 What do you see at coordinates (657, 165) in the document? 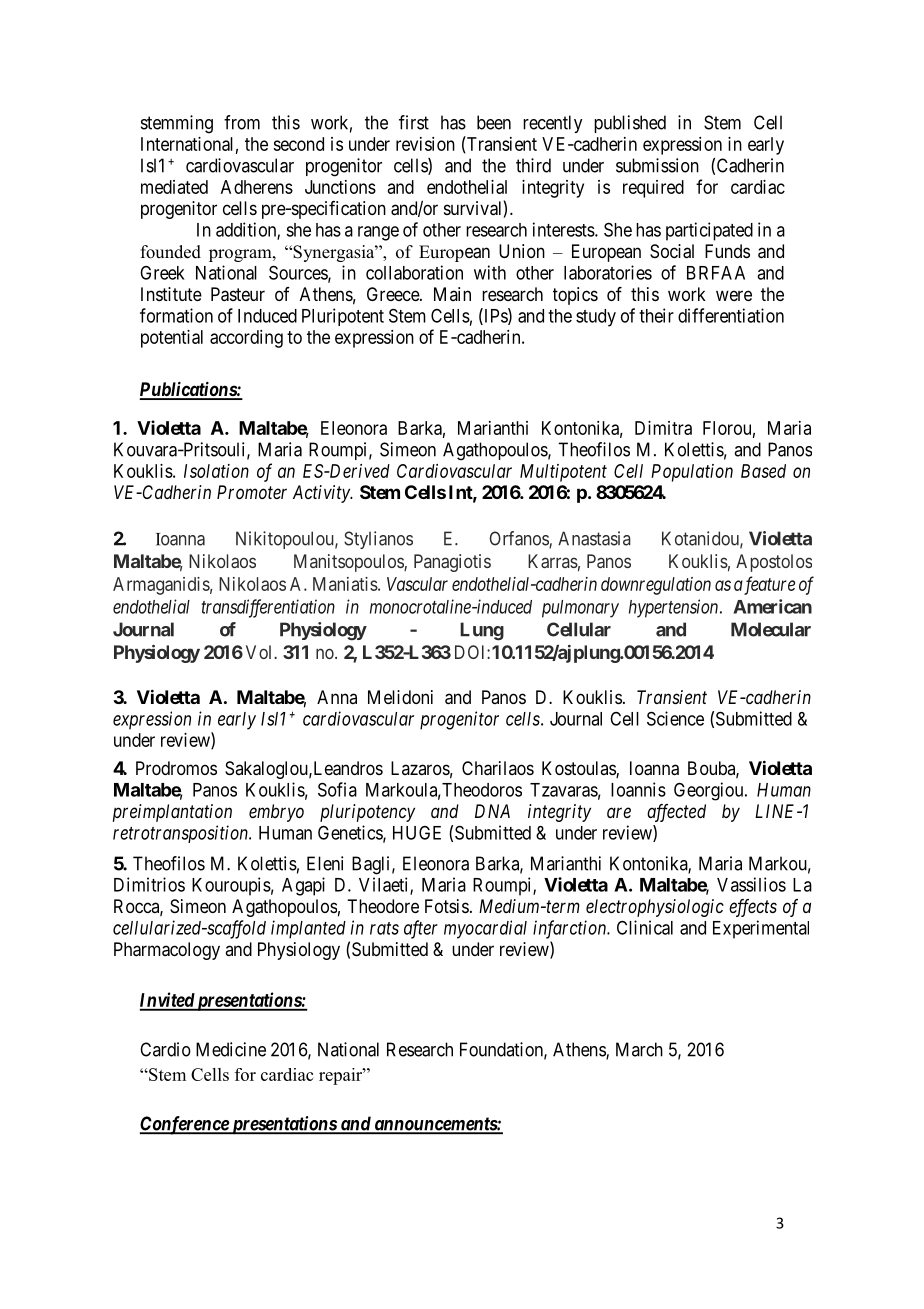
I see `submission` at bounding box center [657, 165].
